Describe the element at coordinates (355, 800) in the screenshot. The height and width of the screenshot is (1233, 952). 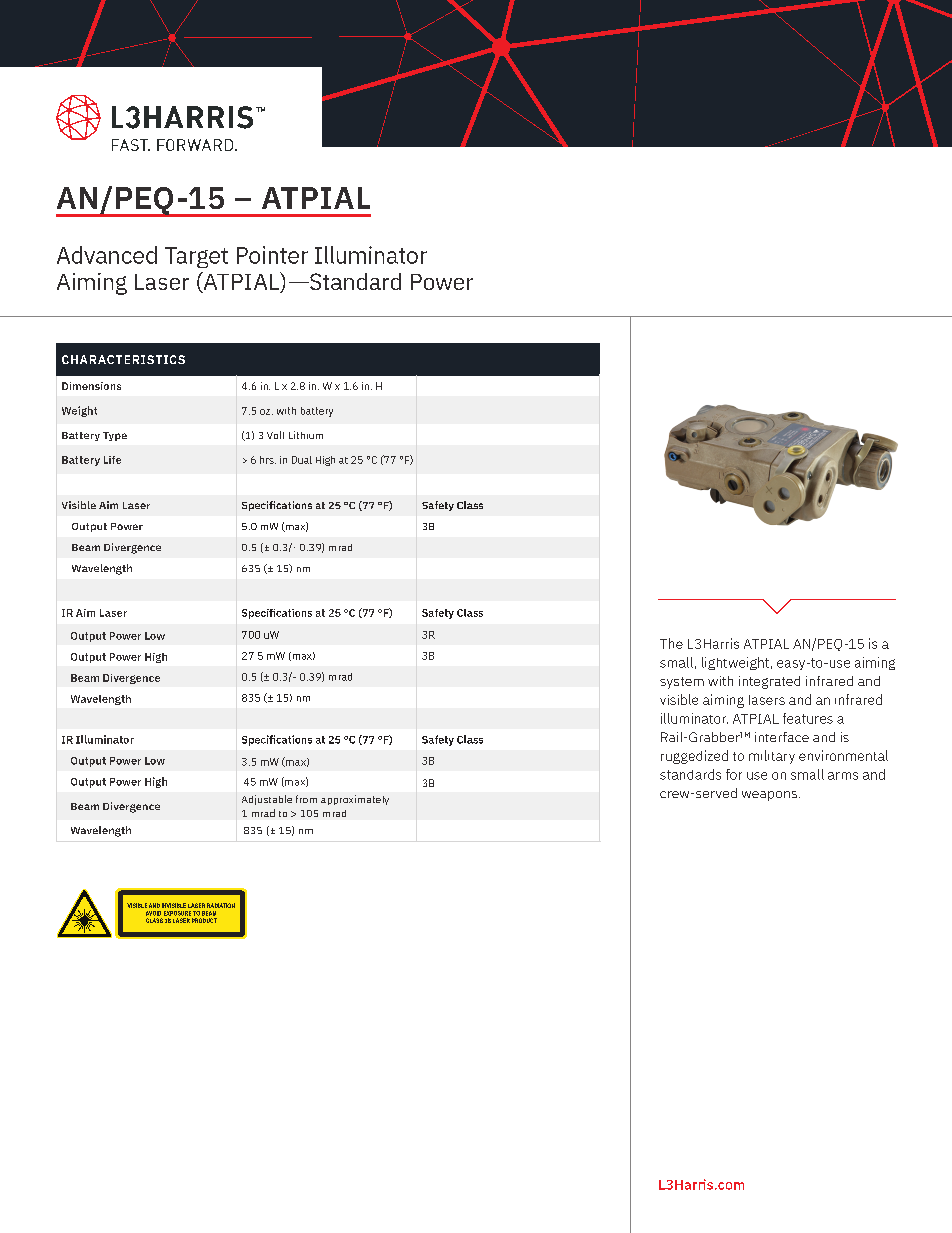
I see `approximately` at that location.
